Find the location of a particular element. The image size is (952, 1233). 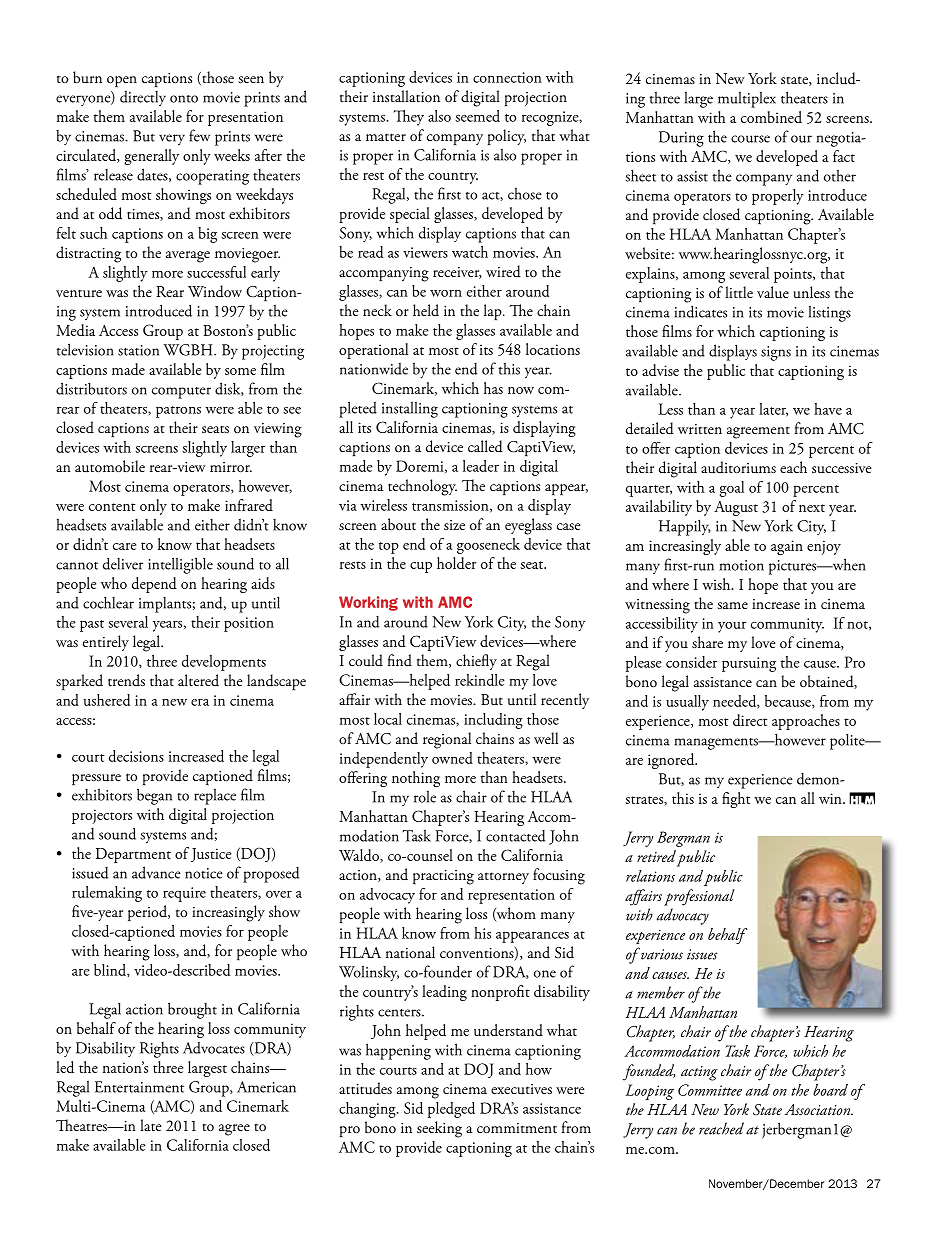

onto is located at coordinates (184, 99).
